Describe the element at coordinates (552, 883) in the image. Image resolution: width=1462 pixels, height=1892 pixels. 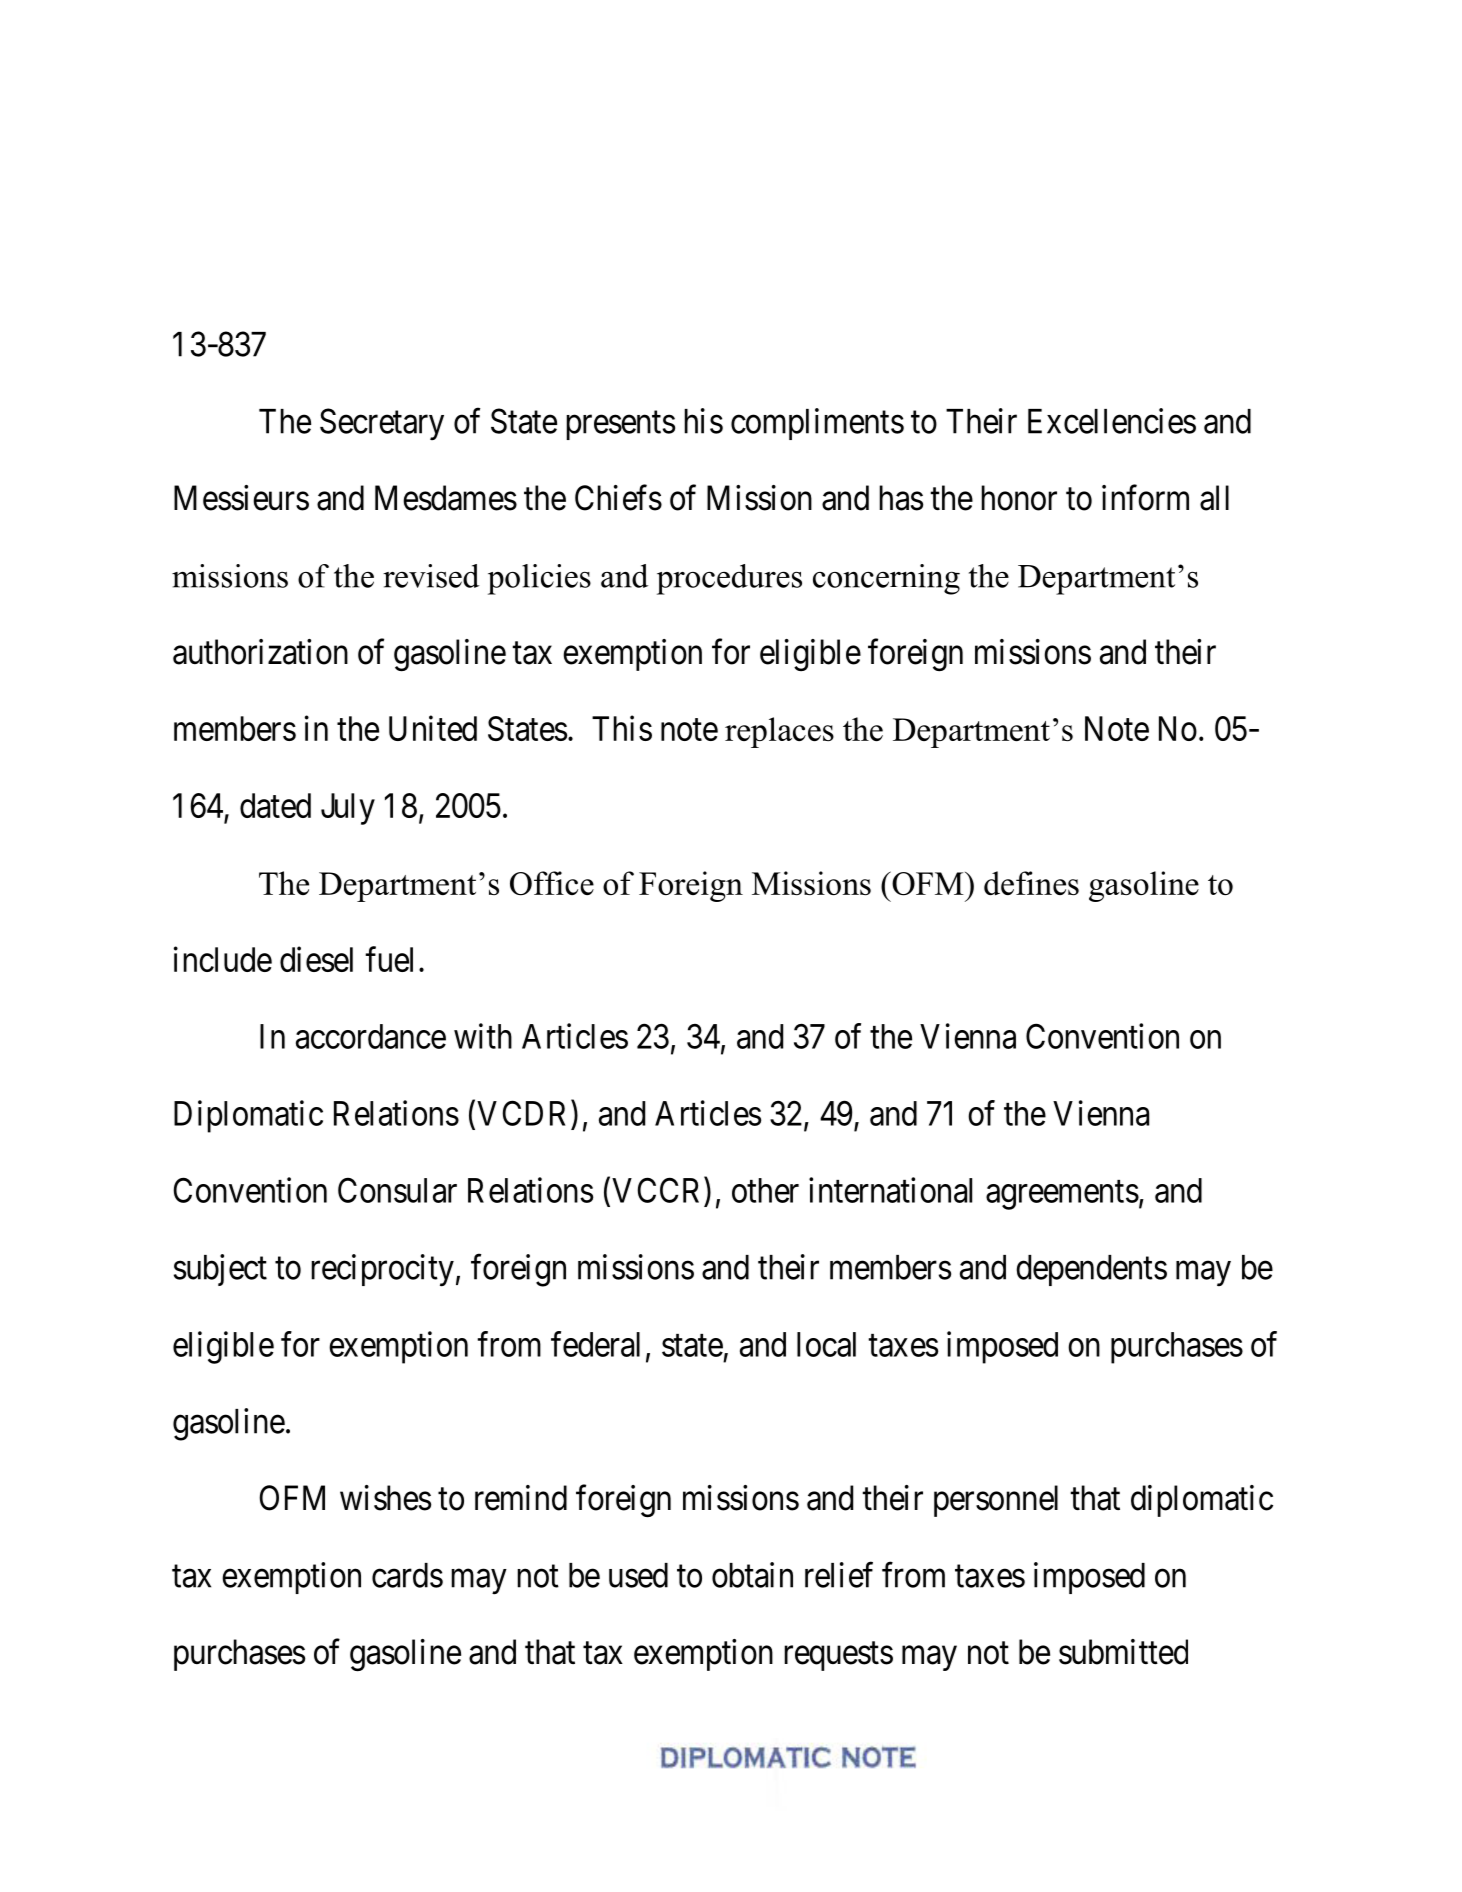
I see `Office` at that location.
